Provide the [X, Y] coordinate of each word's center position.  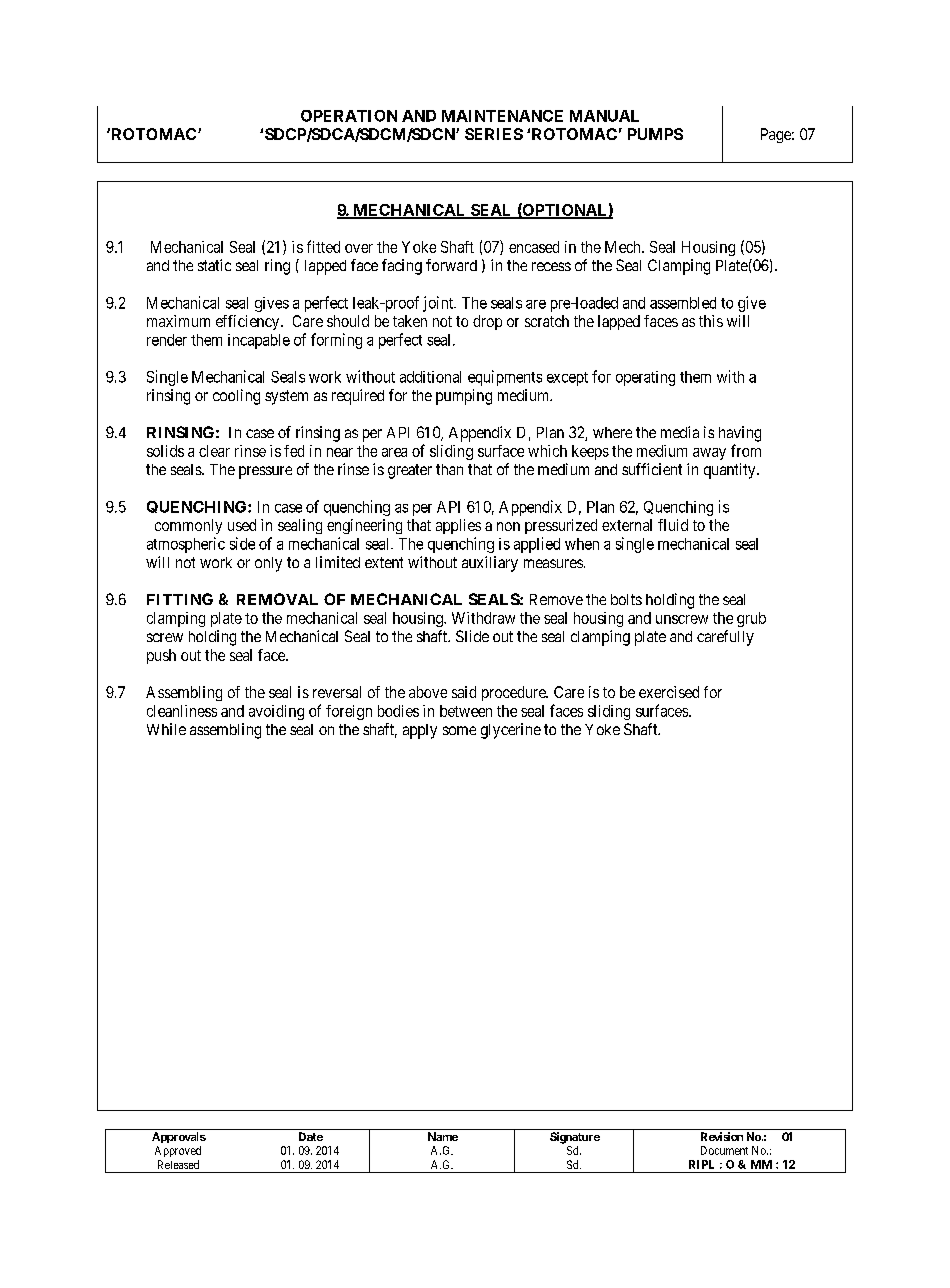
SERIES [494, 134]
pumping [464, 397]
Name [443, 1136]
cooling [236, 397]
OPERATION [349, 116]
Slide [472, 636]
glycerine [511, 731]
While [166, 729]
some [459, 730]
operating [645, 378]
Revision [722, 1136]
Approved [178, 1151]
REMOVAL [277, 599]
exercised [669, 692]
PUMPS [655, 134]
